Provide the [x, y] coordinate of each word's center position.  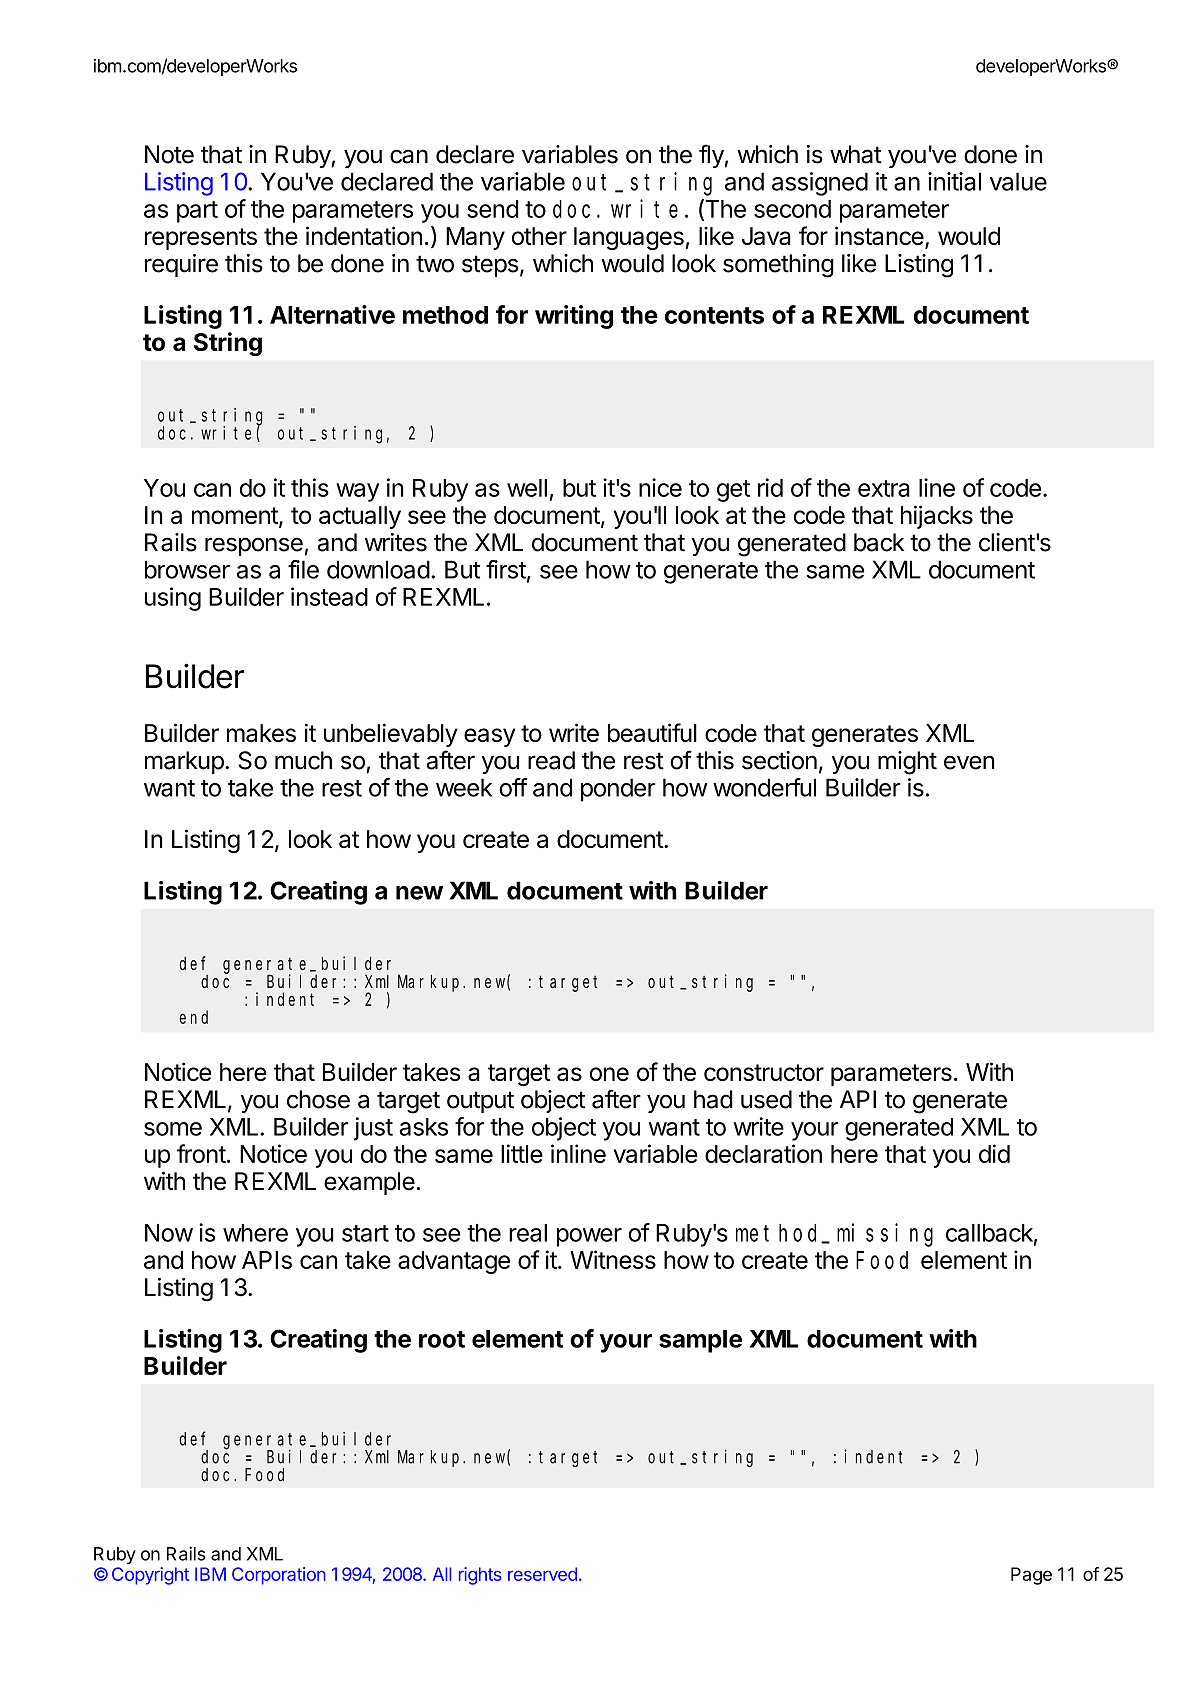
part [197, 212]
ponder [618, 790]
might [907, 763]
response [254, 546]
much [303, 760]
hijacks [937, 517]
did [994, 1153]
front [201, 1153]
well [527, 488]
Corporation [279, 1576]
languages [629, 238]
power [589, 1237]
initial [954, 181]
